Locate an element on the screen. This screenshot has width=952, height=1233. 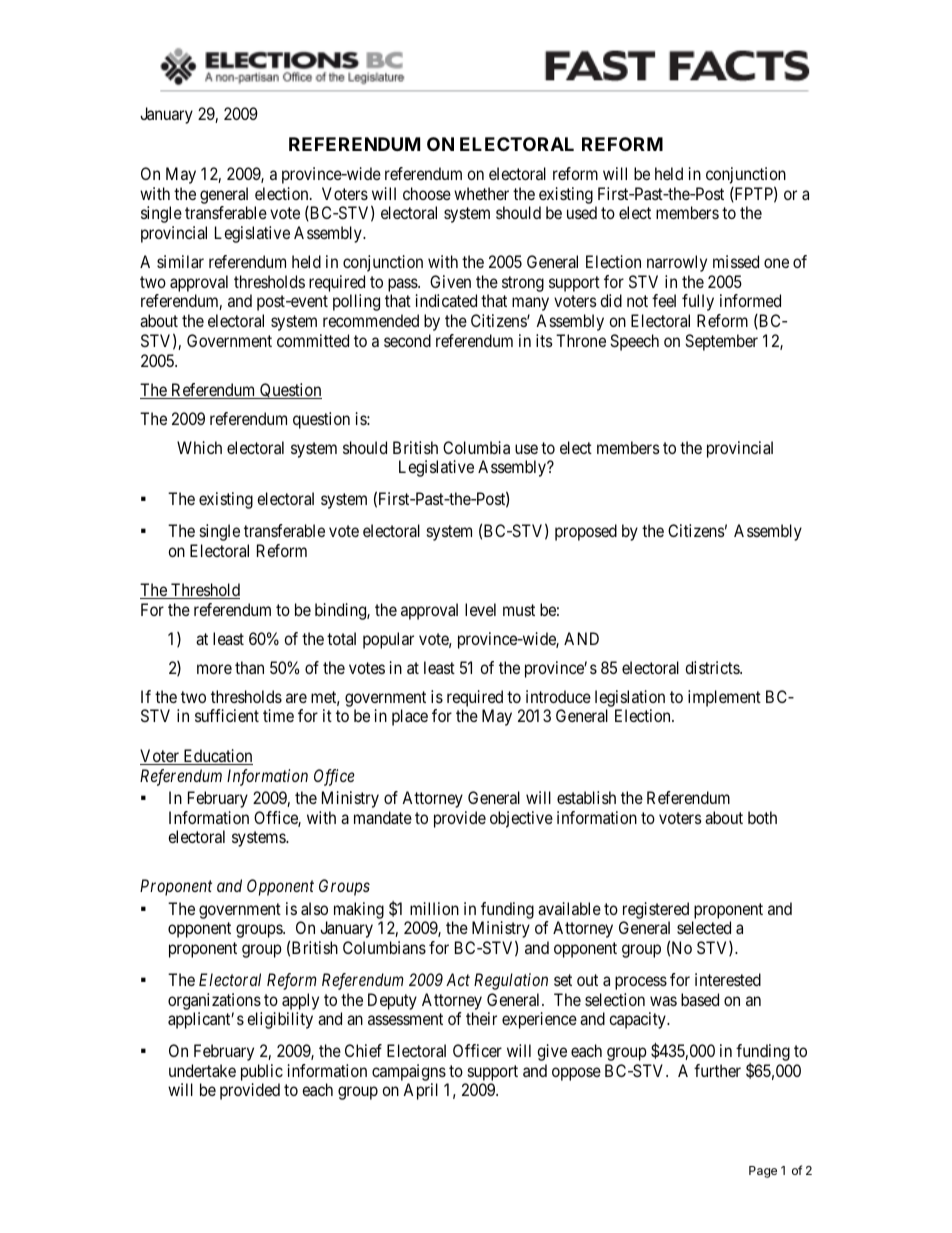
districts is located at coordinates (713, 667).
